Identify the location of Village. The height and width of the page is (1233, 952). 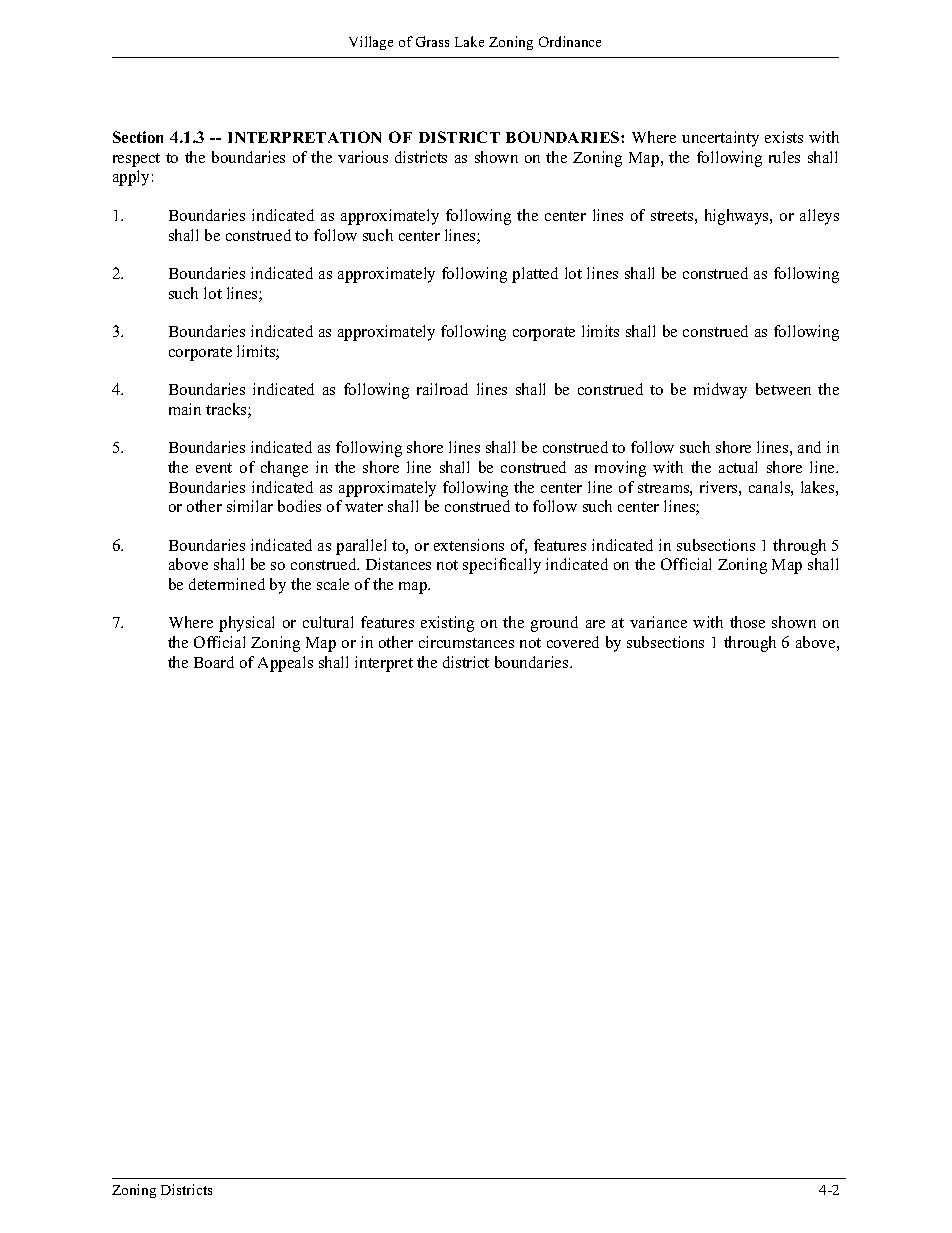
(371, 43).
